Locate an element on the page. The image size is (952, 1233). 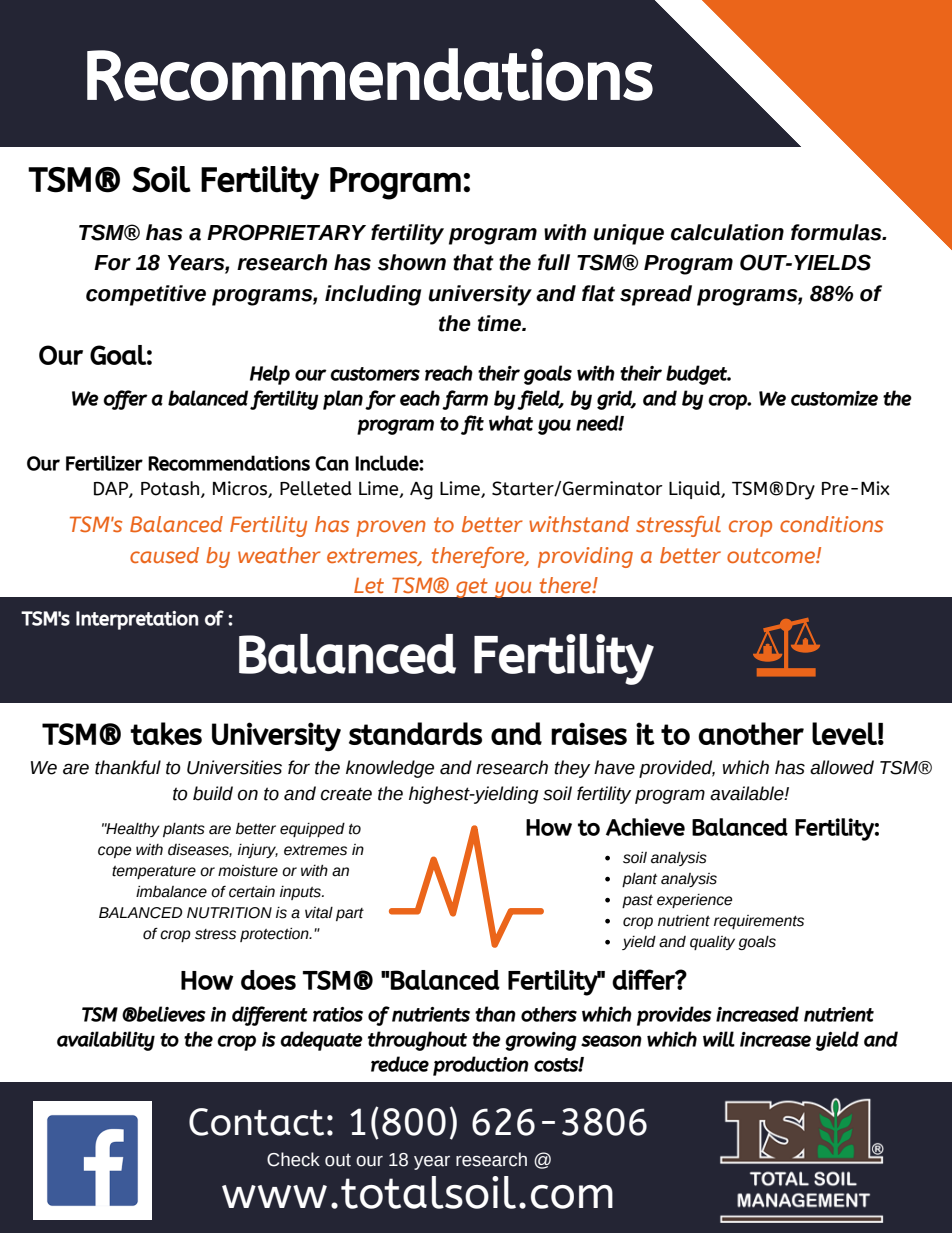
Contact is located at coordinates (256, 1122).
